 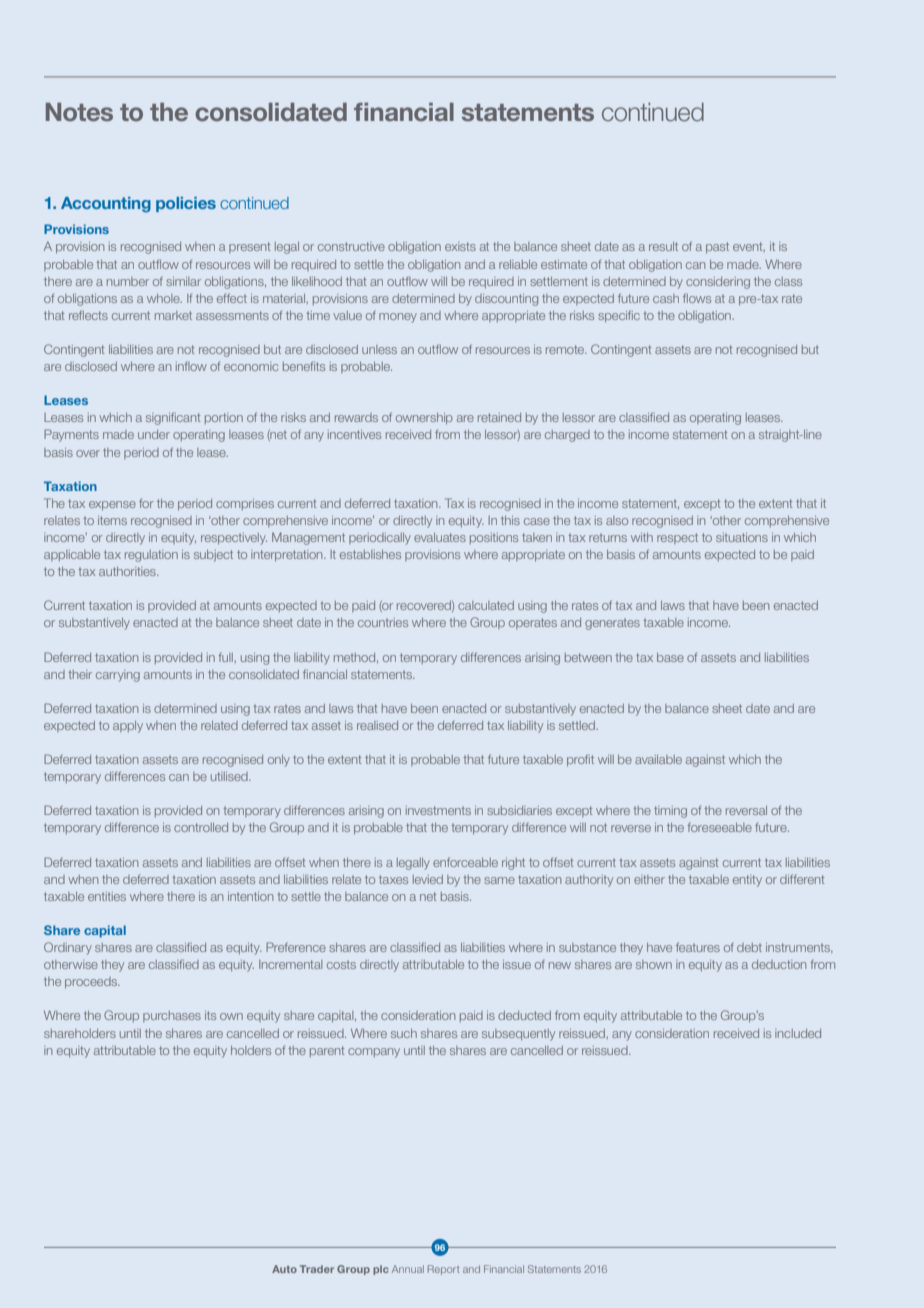 I want to click on carrying, so click(x=118, y=676).
